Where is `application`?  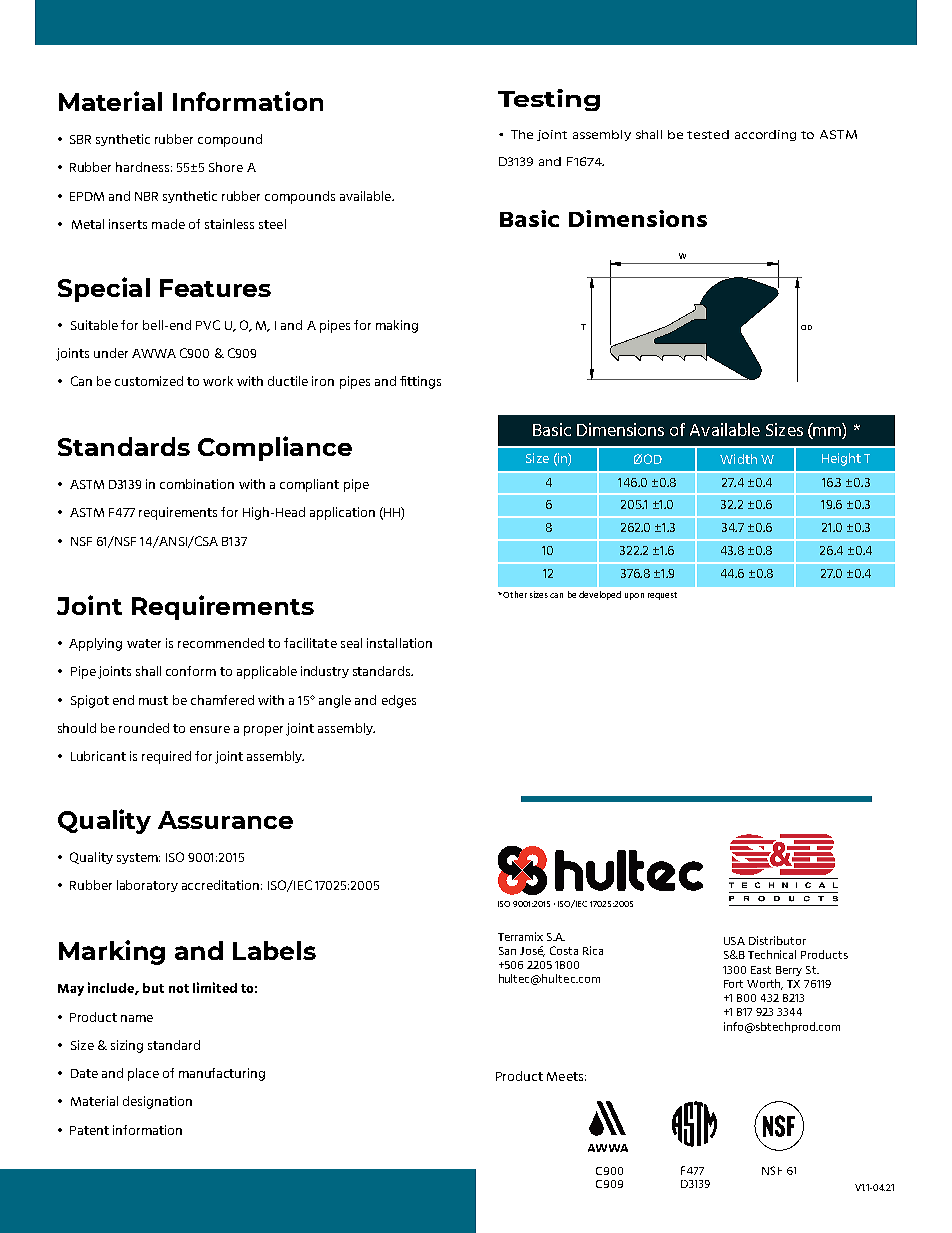
application is located at coordinates (342, 513).
